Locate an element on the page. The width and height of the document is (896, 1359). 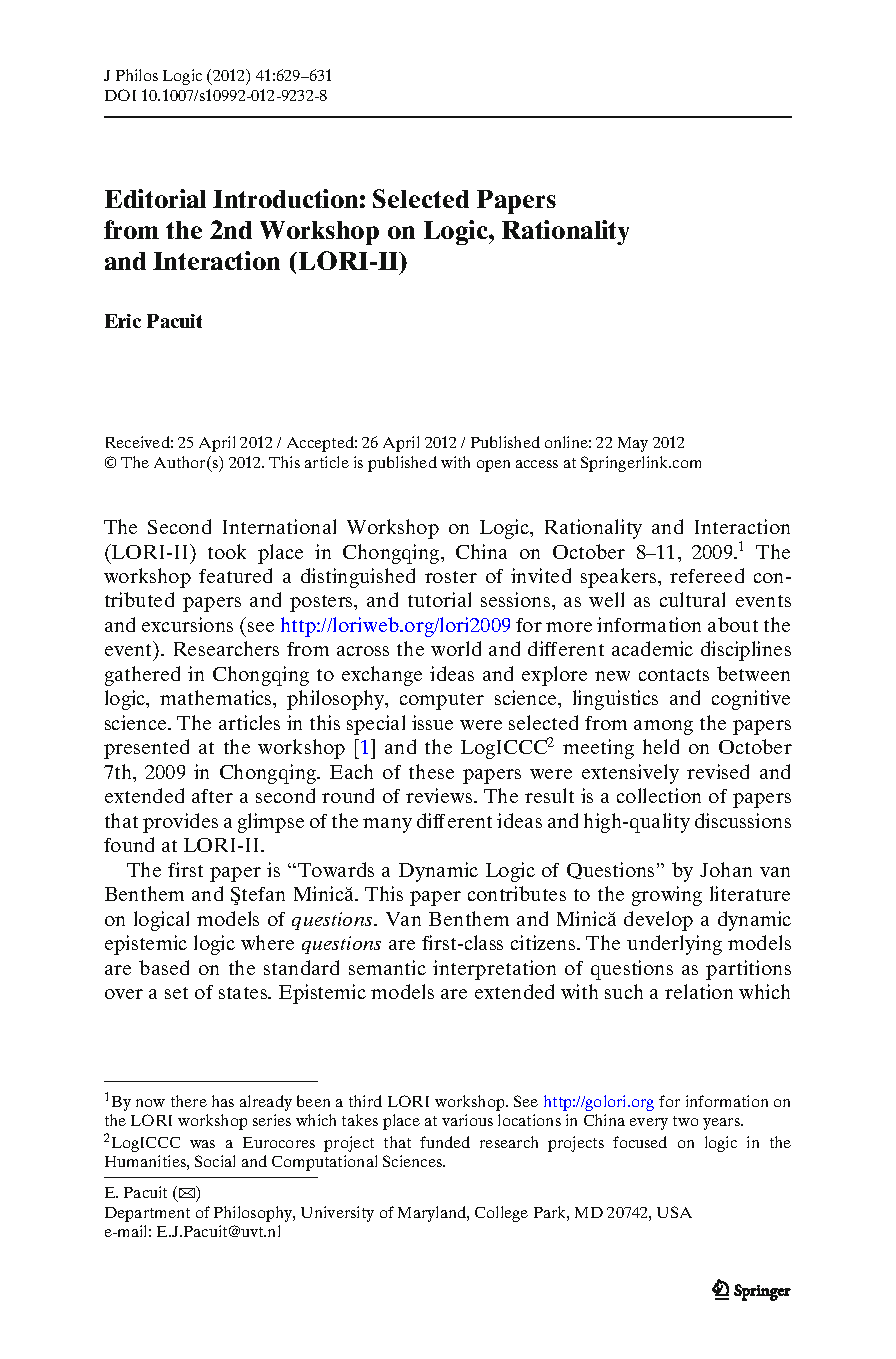
refereed is located at coordinates (707, 575).
